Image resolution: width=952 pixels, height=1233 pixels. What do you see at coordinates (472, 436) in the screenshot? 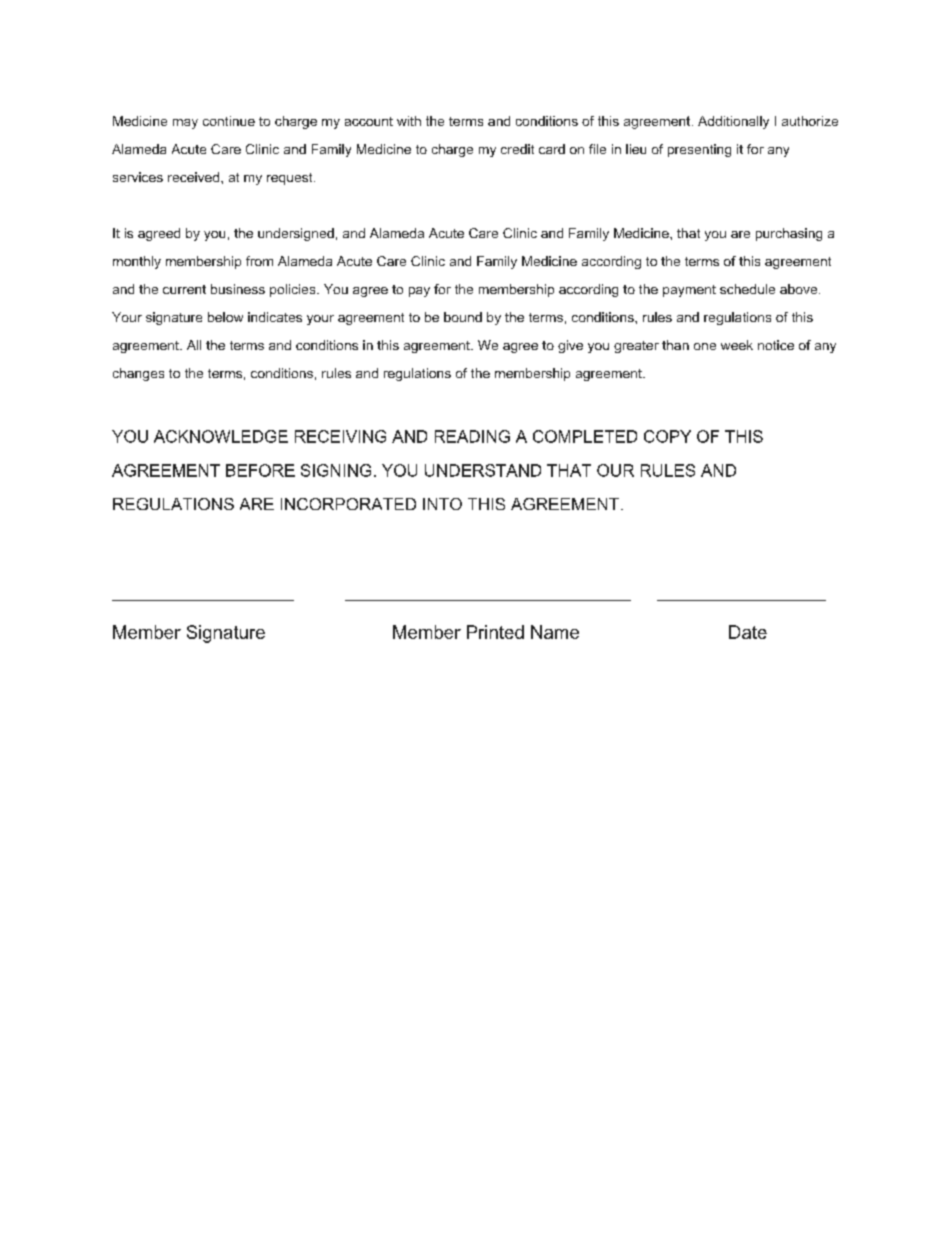
I see `READING` at bounding box center [472, 436].
